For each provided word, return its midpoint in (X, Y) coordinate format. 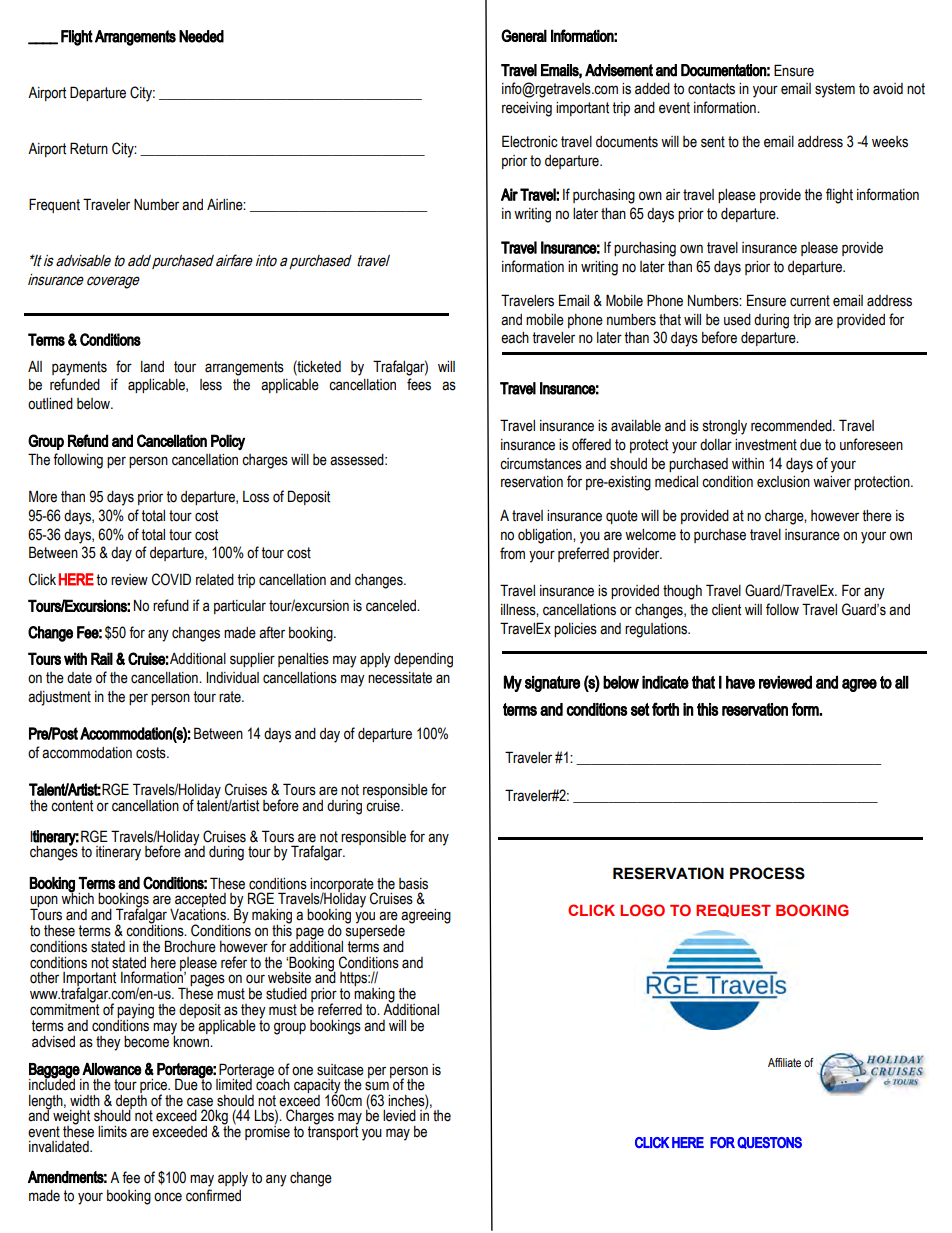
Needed (201, 36)
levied (399, 1116)
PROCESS (767, 873)
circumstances (541, 464)
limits (112, 1132)
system (835, 90)
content (72, 806)
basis (413, 884)
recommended (792, 426)
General (524, 35)
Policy (228, 442)
